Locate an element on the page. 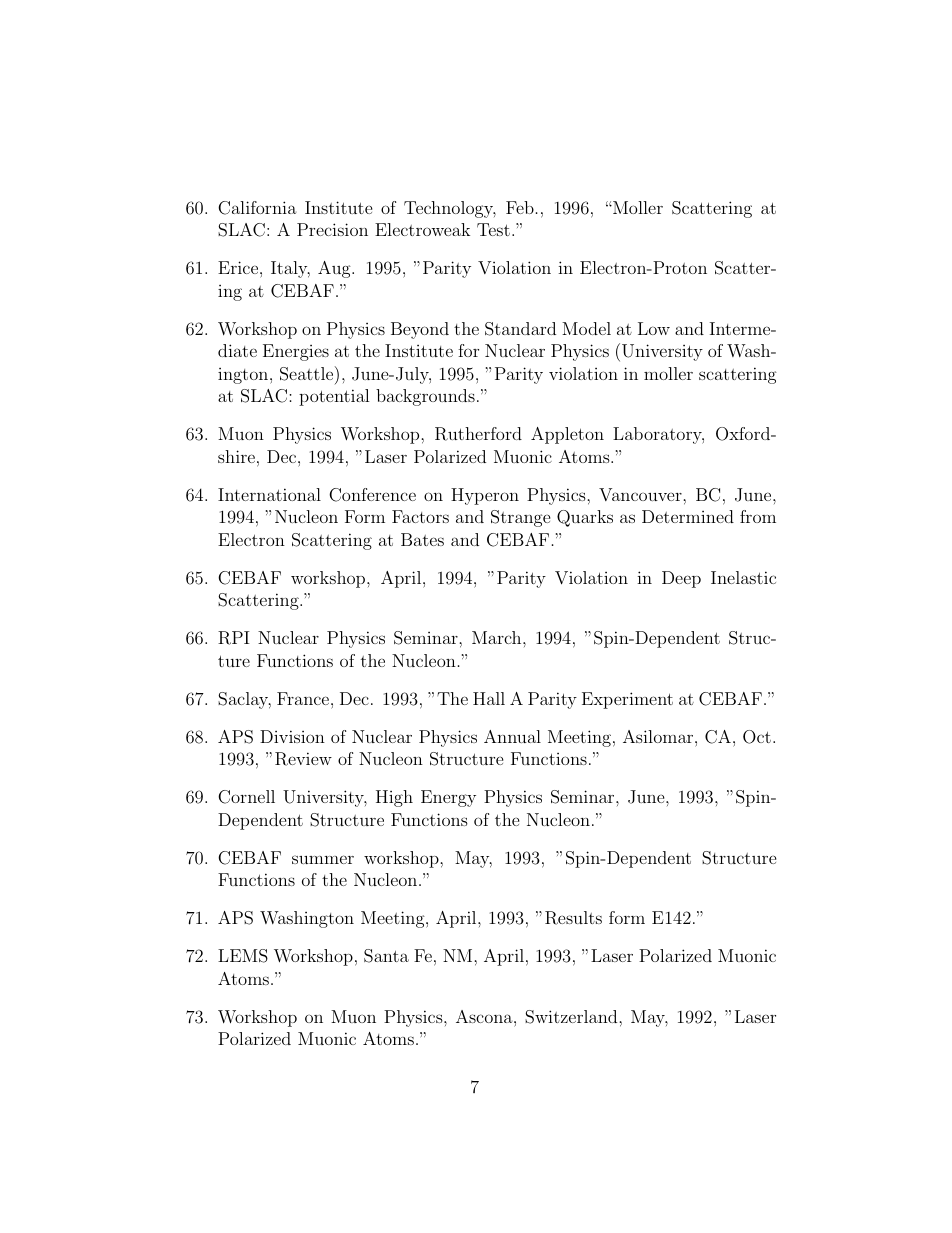 The height and width of the page is (1233, 952). France is located at coordinates (303, 698).
